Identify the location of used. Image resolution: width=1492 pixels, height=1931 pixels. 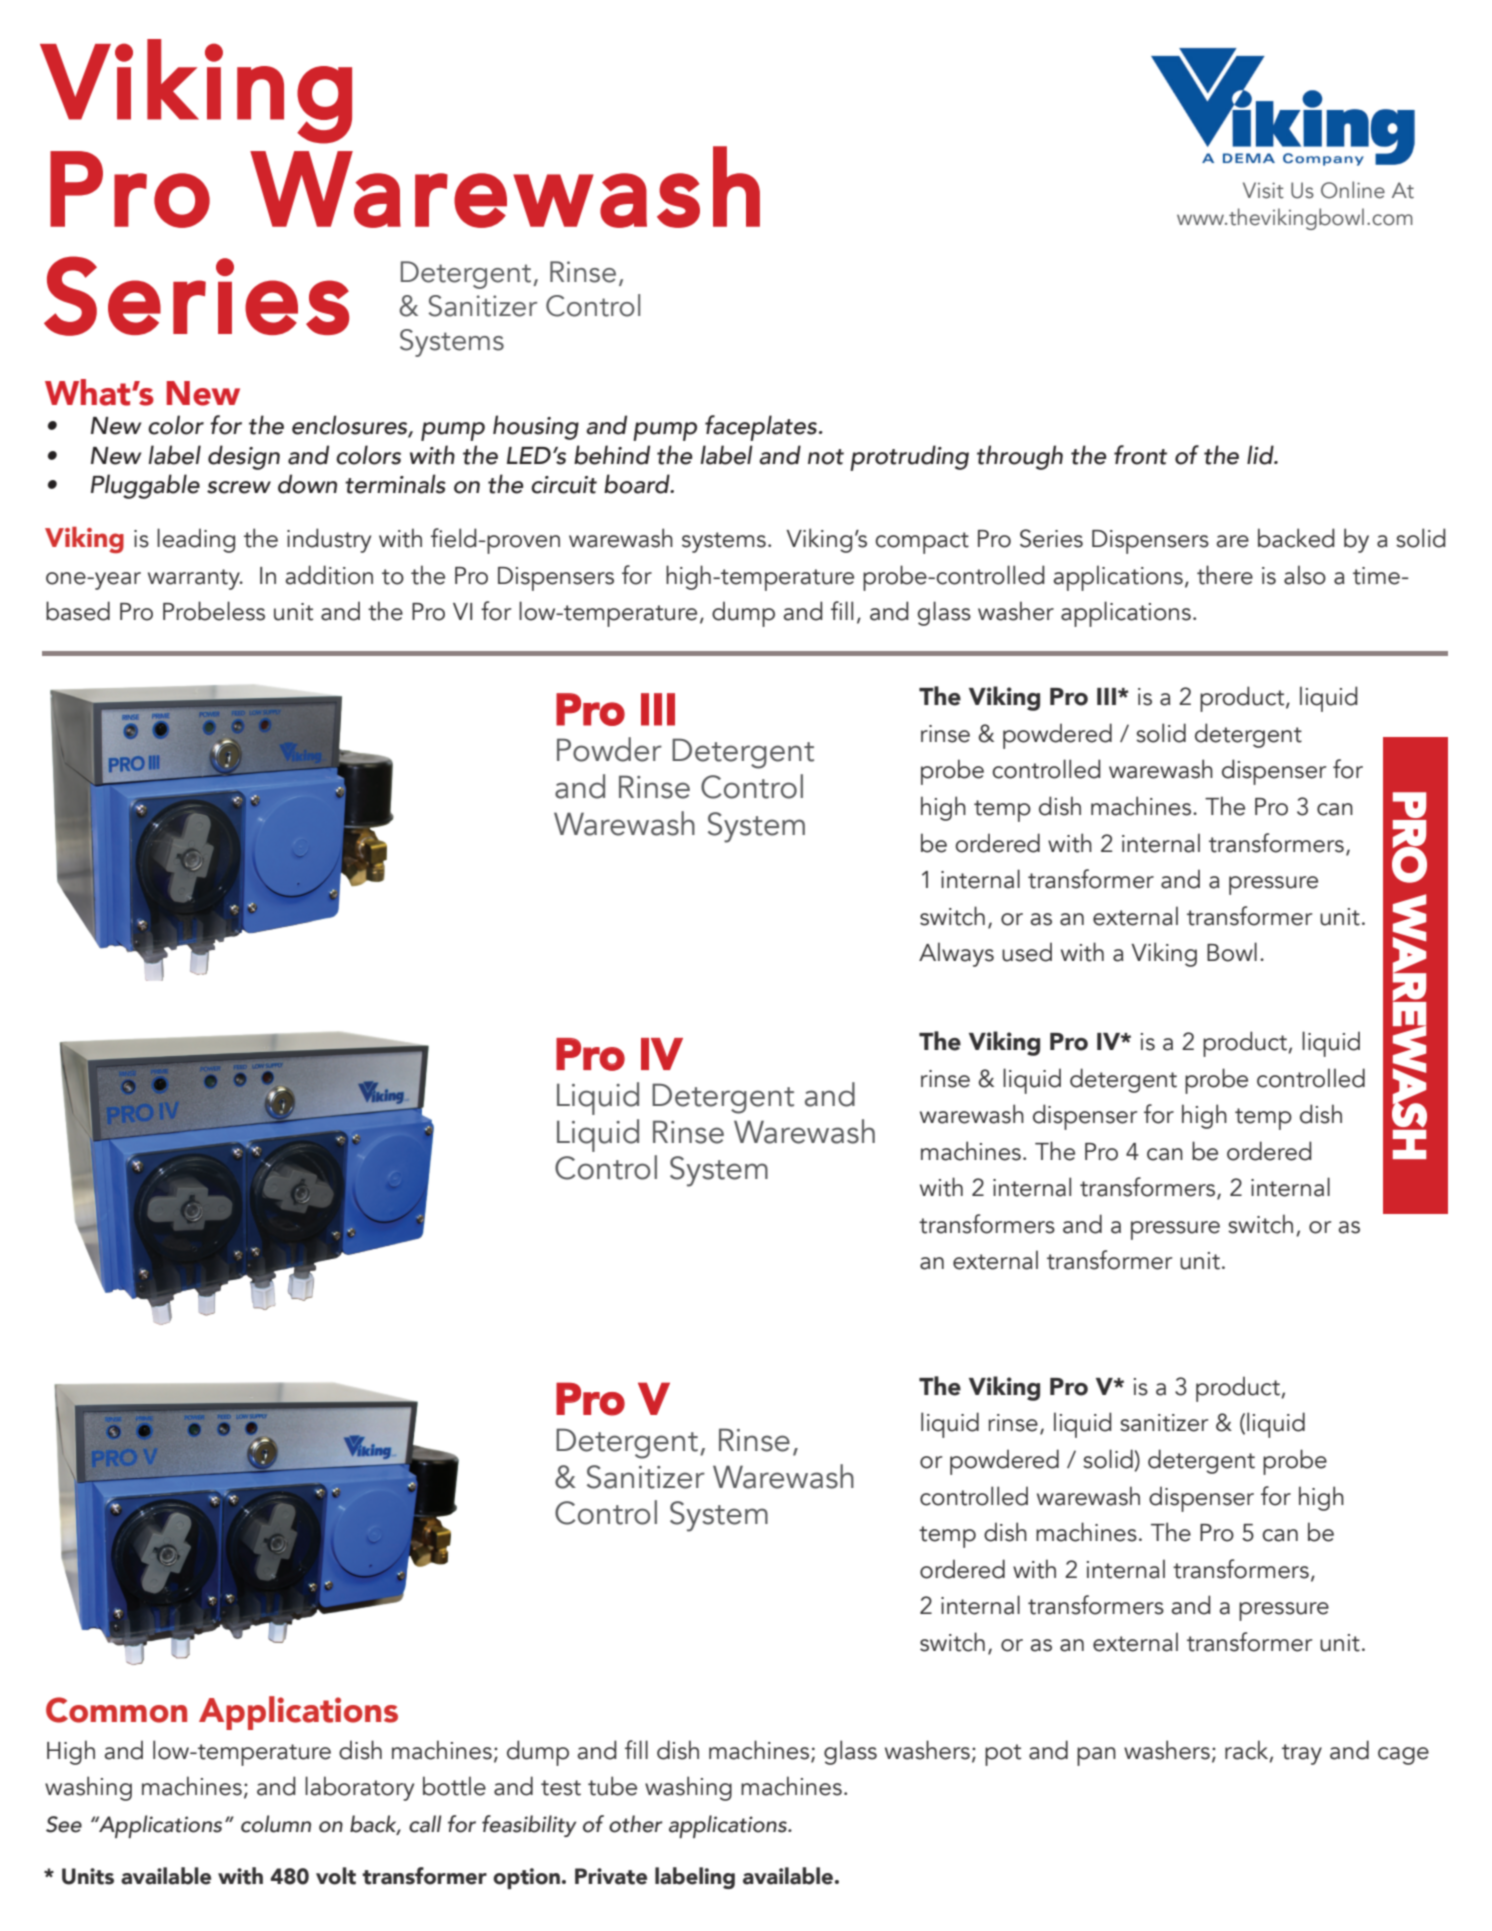
(1027, 952).
